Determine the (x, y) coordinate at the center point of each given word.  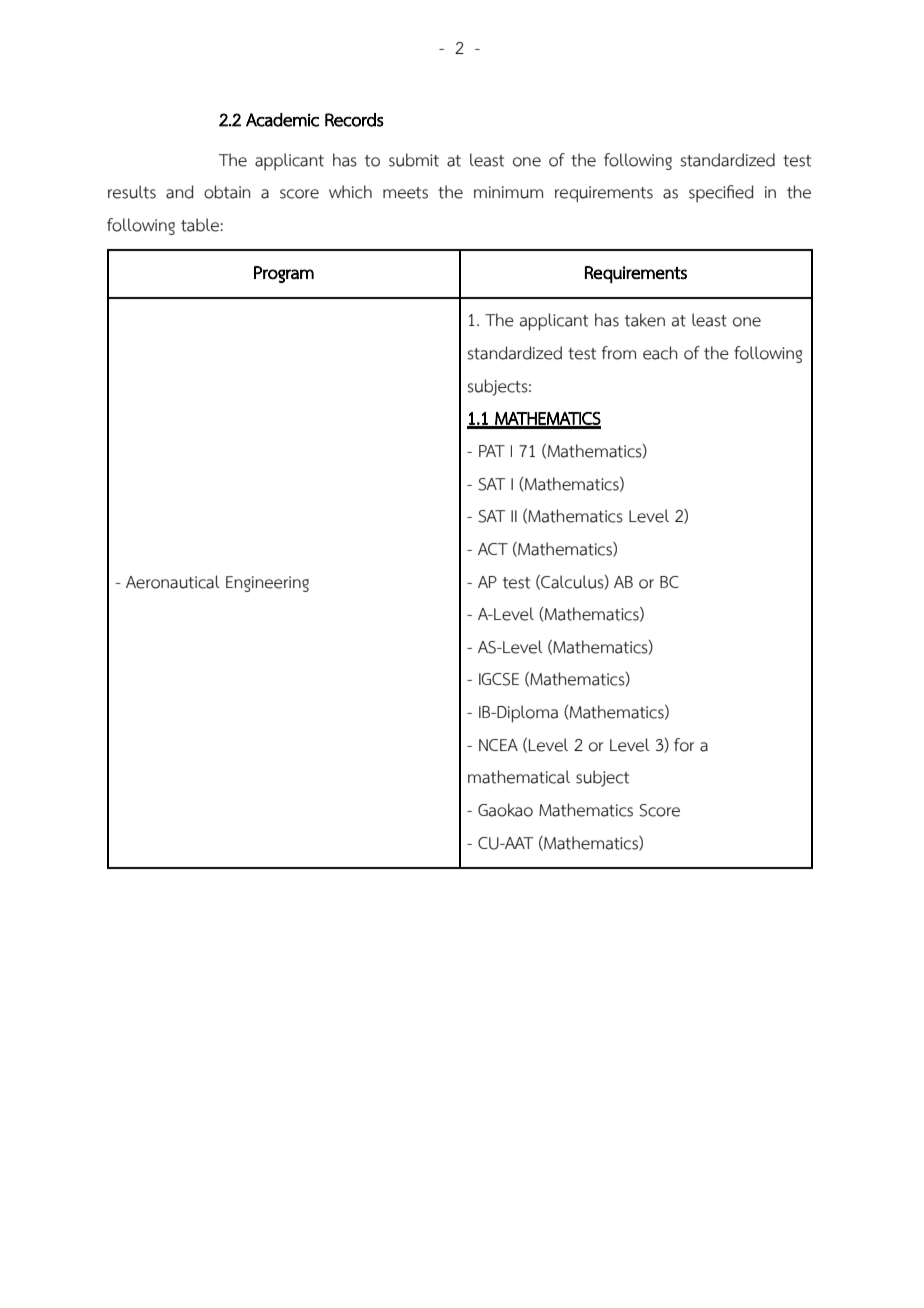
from (619, 353)
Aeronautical (173, 582)
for (684, 745)
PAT (492, 451)
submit (414, 160)
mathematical (519, 777)
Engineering (267, 584)
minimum (508, 192)
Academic (282, 120)
